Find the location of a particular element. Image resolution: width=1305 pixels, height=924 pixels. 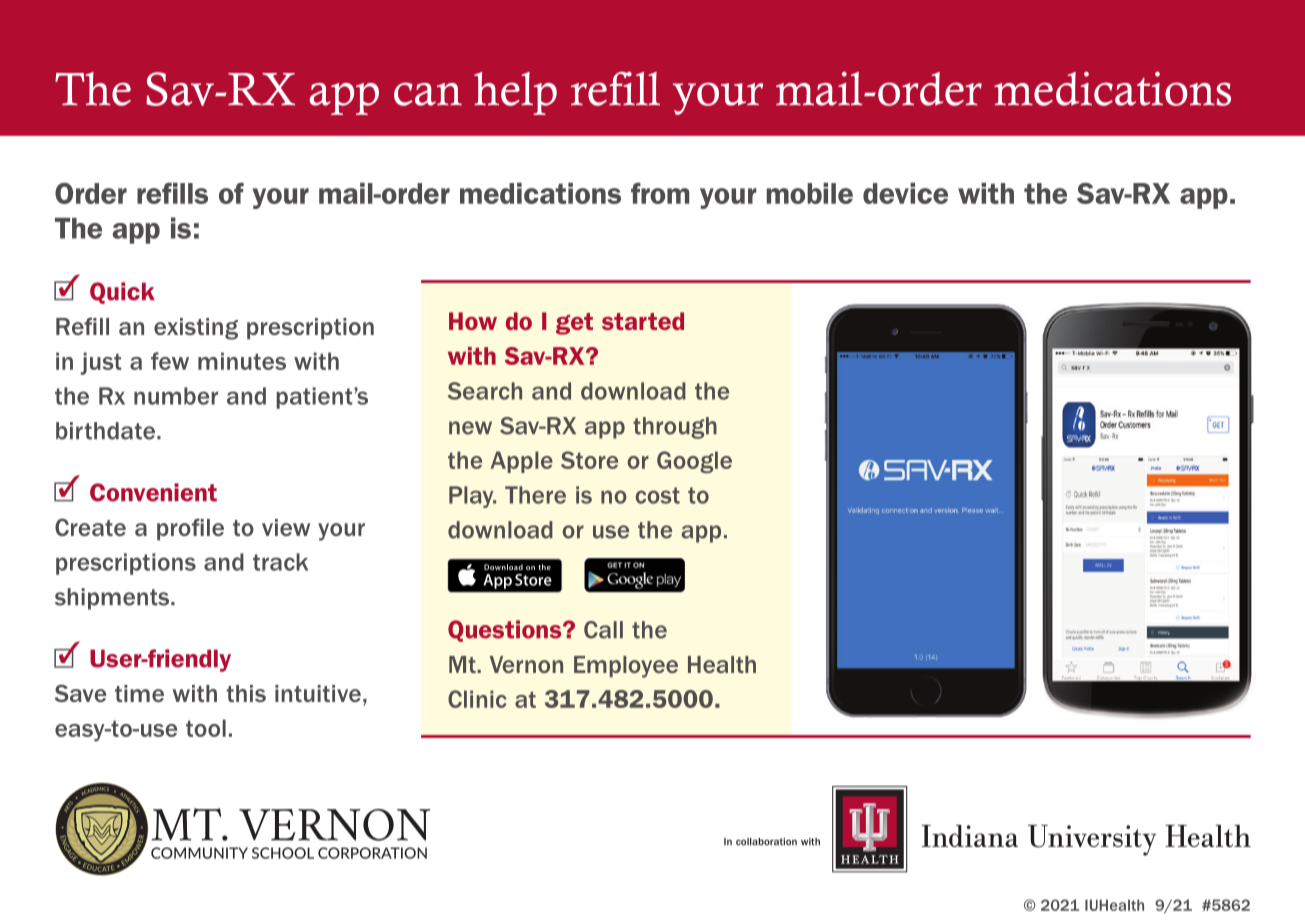

tool is located at coordinates (206, 728).
